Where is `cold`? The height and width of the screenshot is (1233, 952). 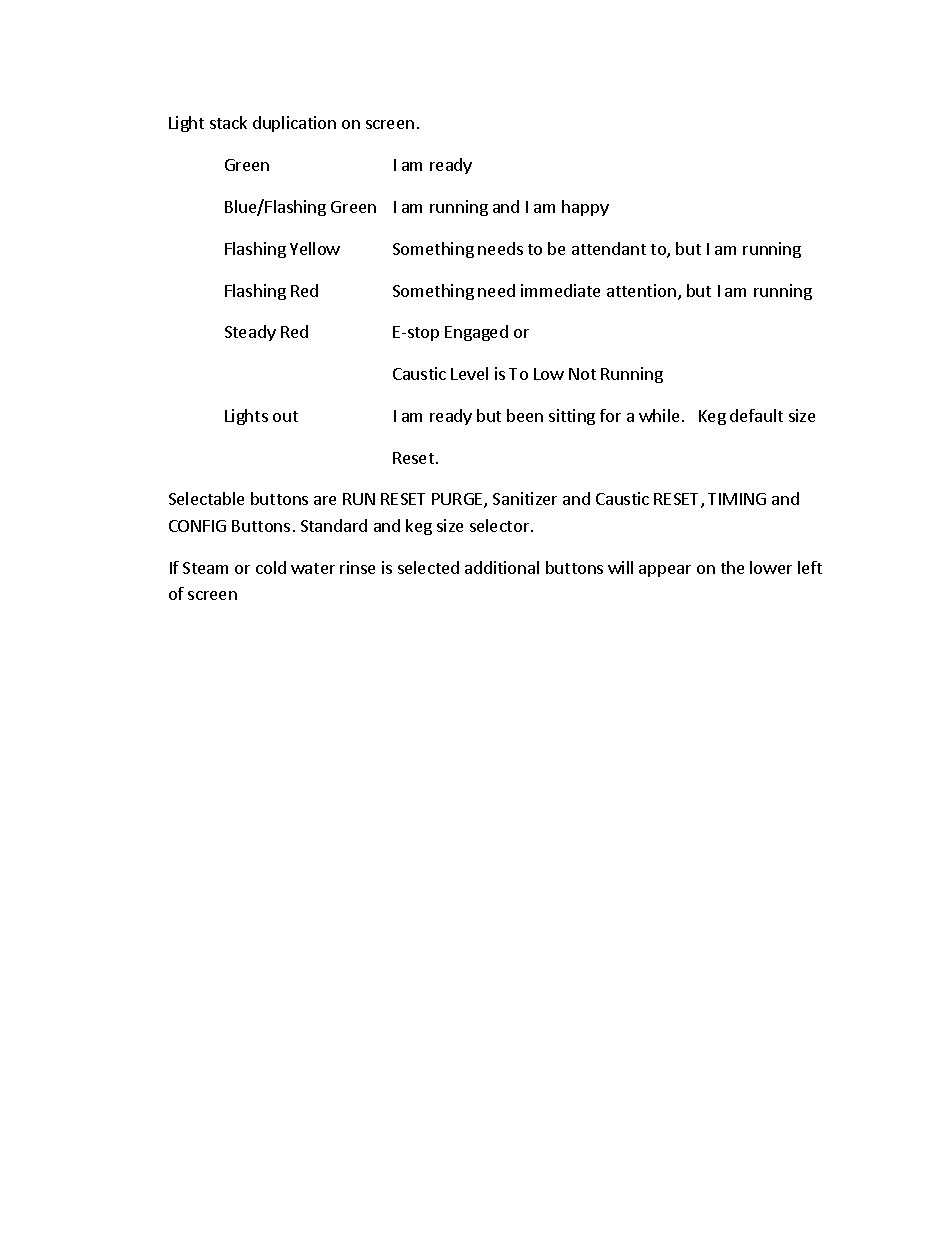
cold is located at coordinates (271, 567).
